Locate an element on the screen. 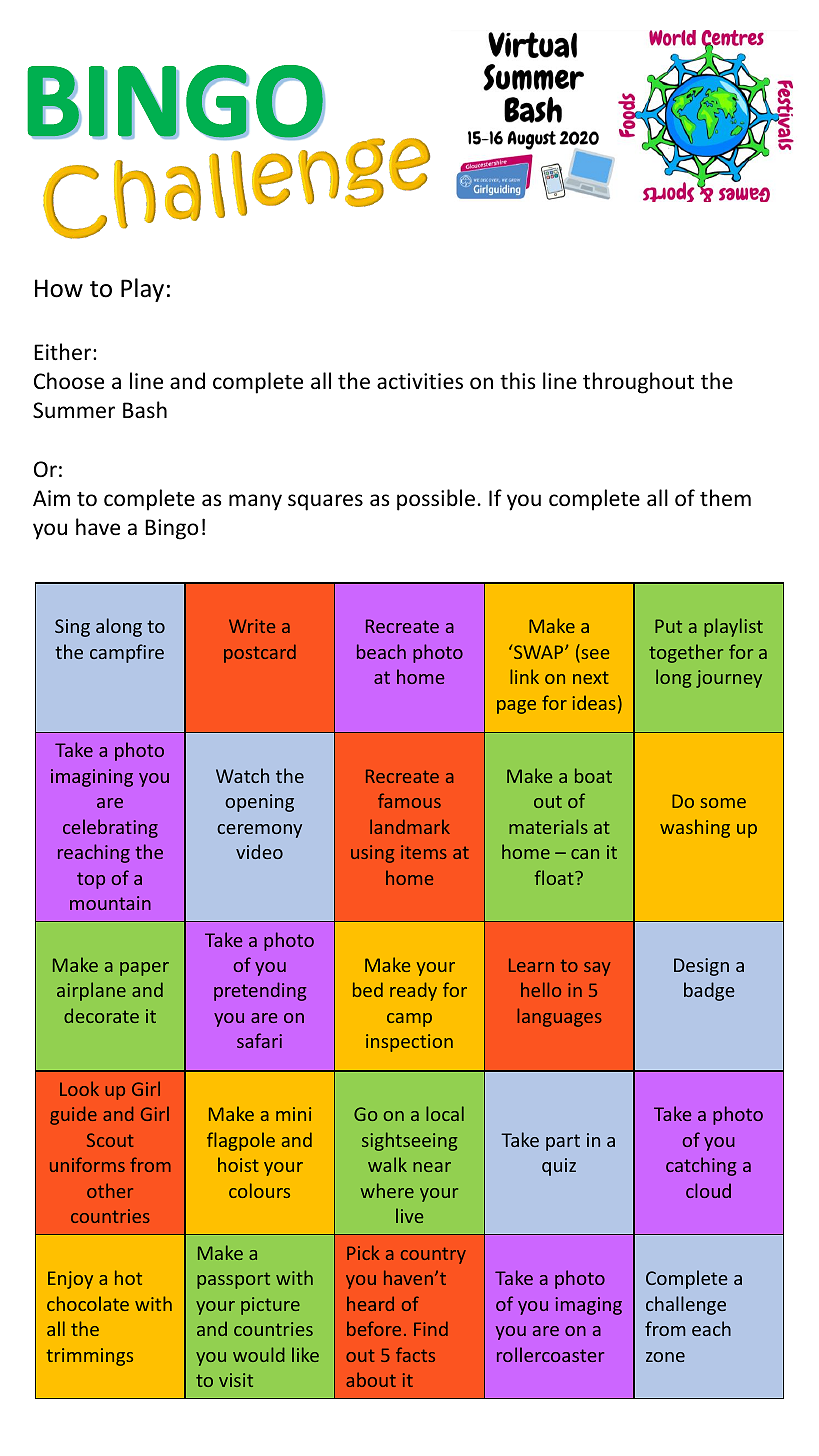  Bingo is located at coordinates (171, 529).
